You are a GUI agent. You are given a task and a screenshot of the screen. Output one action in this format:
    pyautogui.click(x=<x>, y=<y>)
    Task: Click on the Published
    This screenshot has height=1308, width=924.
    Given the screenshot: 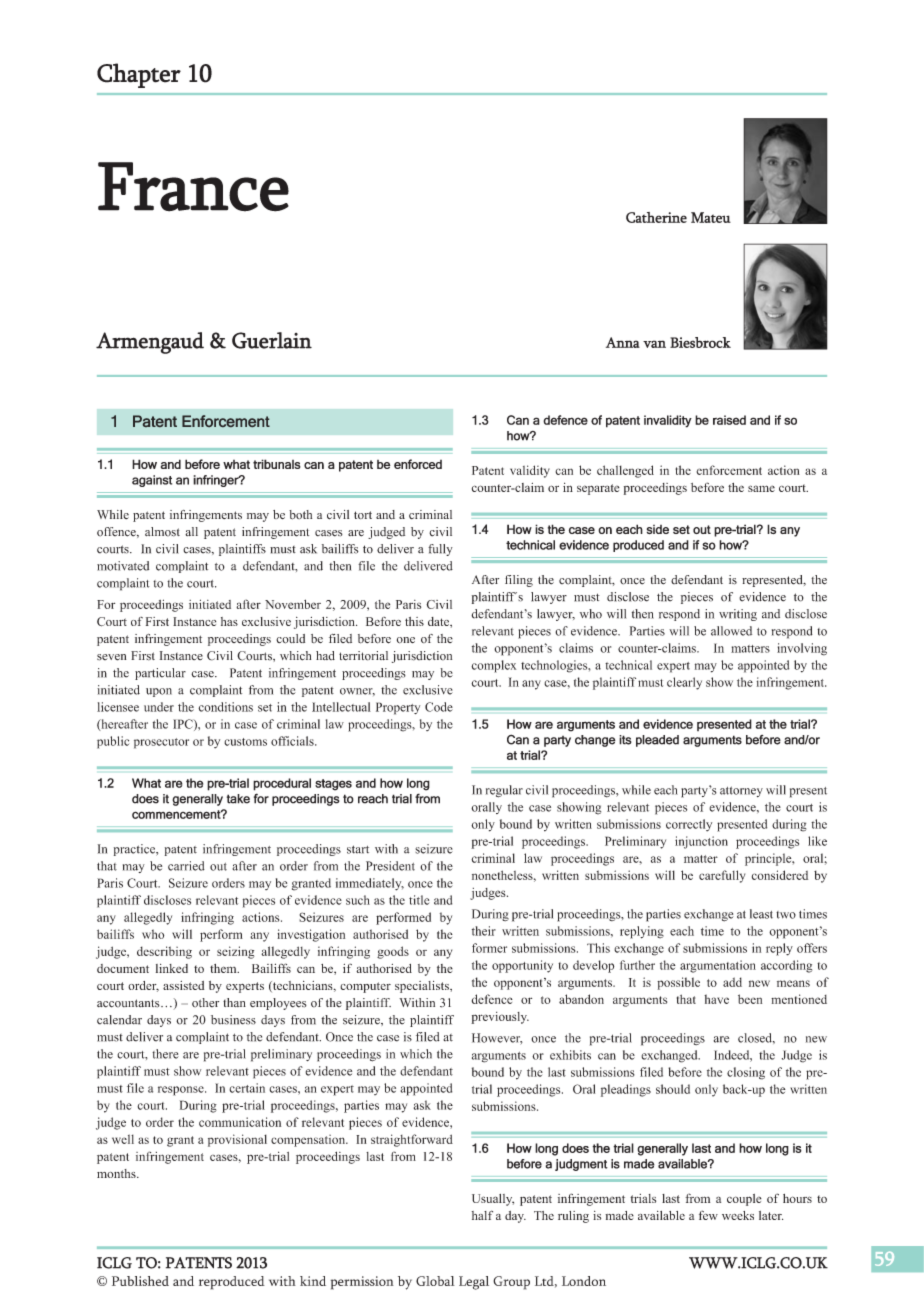 What is the action you would take?
    pyautogui.click(x=140, y=1281)
